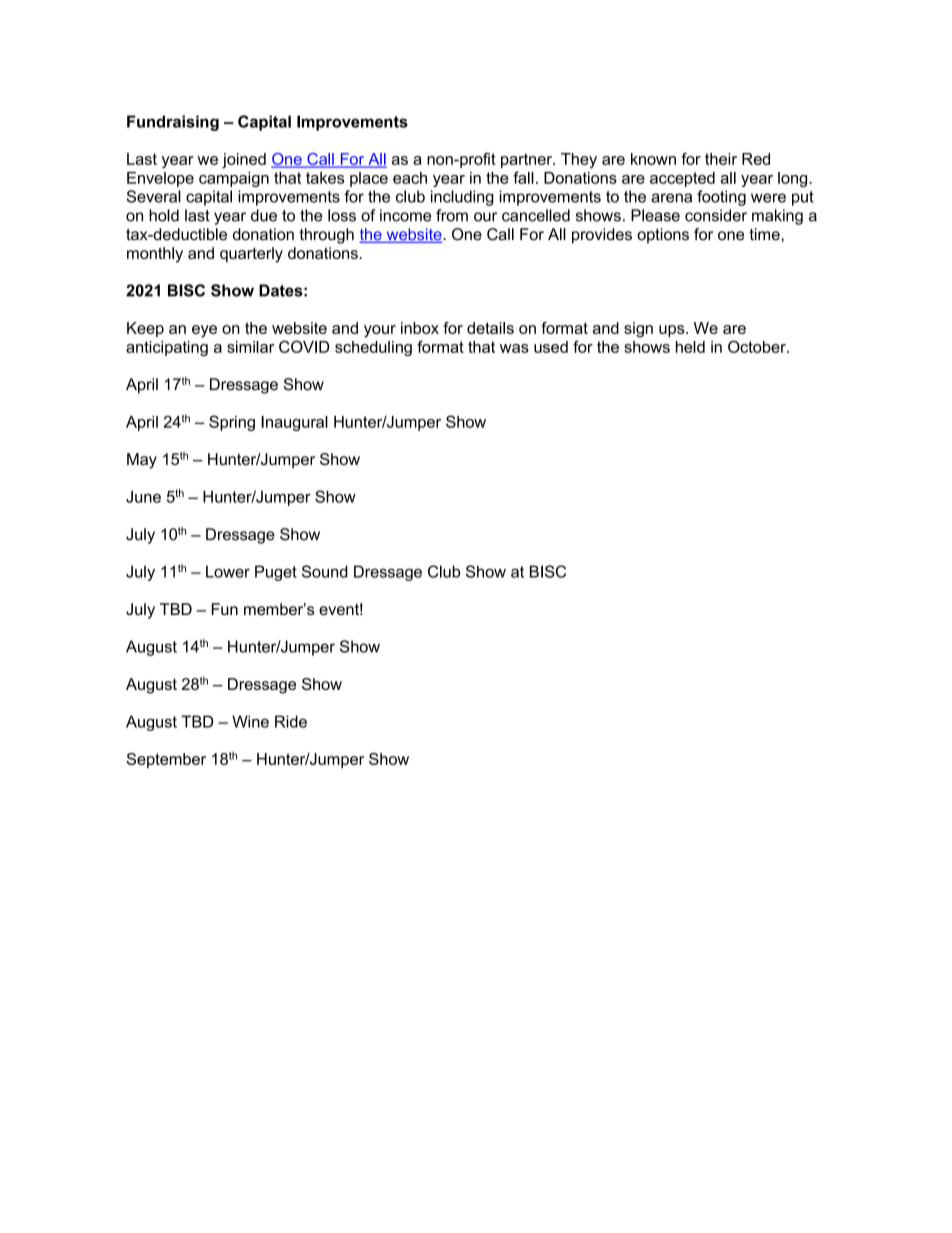 This image has height=1233, width=952. What do you see at coordinates (527, 160) in the image?
I see `partner` at bounding box center [527, 160].
